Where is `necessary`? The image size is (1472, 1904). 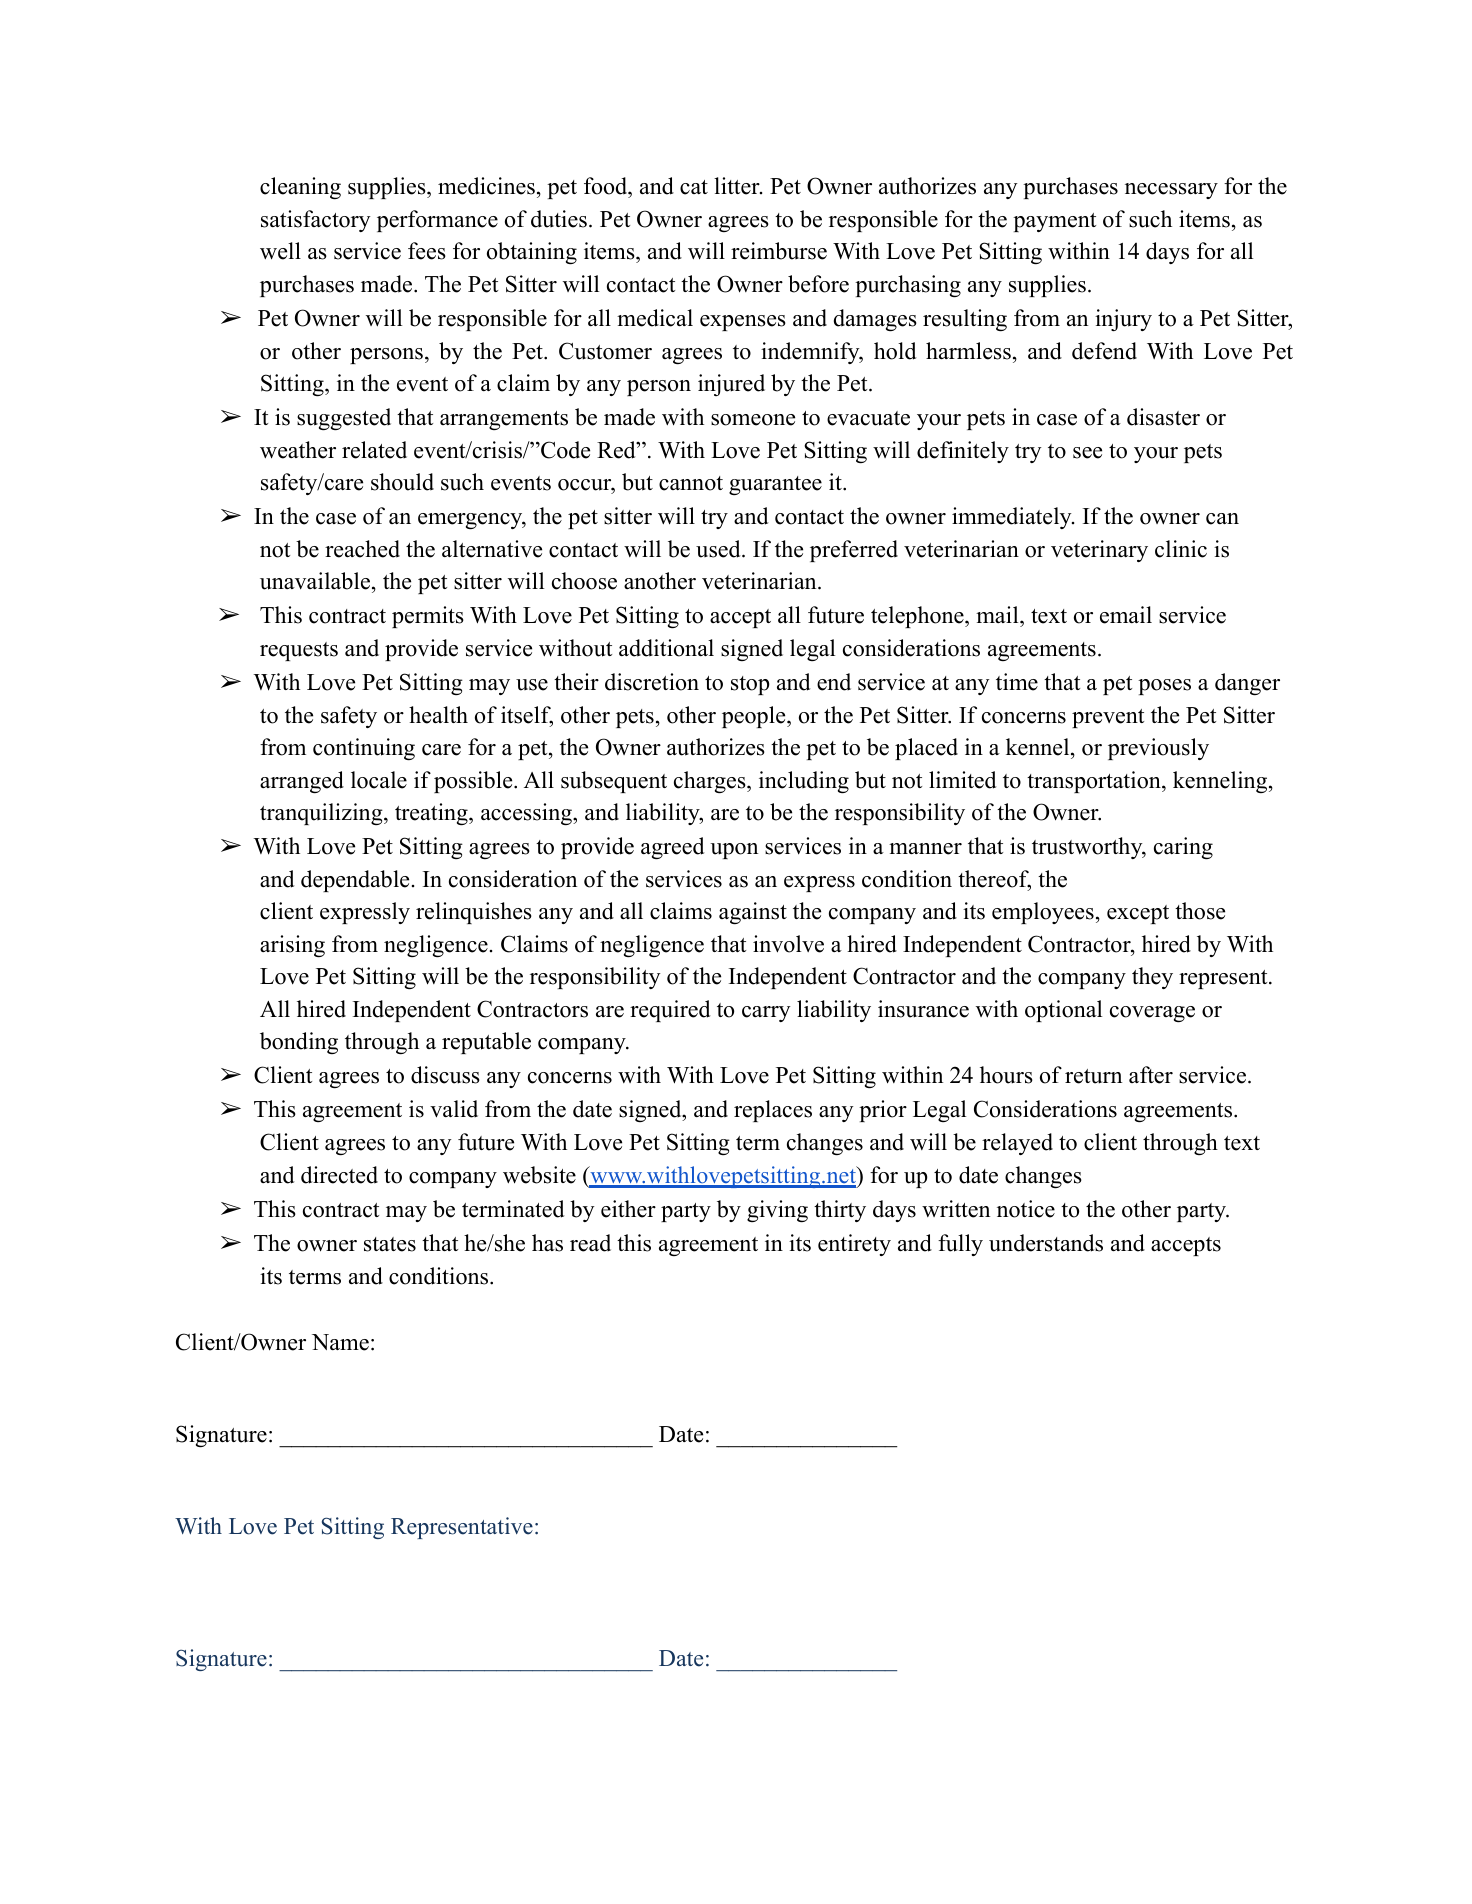
necessary is located at coordinates (1171, 191).
